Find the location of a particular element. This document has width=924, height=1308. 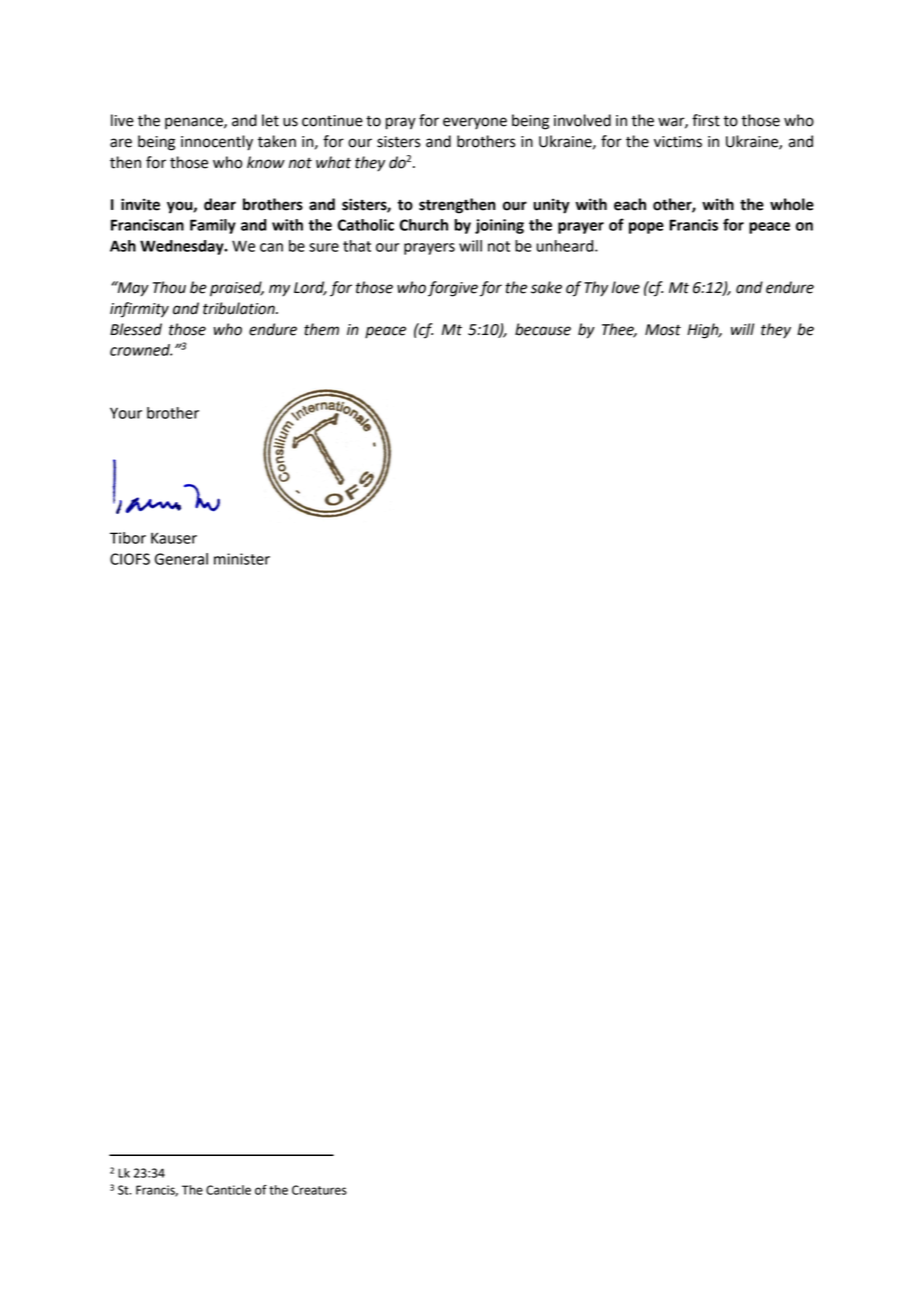

Blessed is located at coordinates (136, 329).
